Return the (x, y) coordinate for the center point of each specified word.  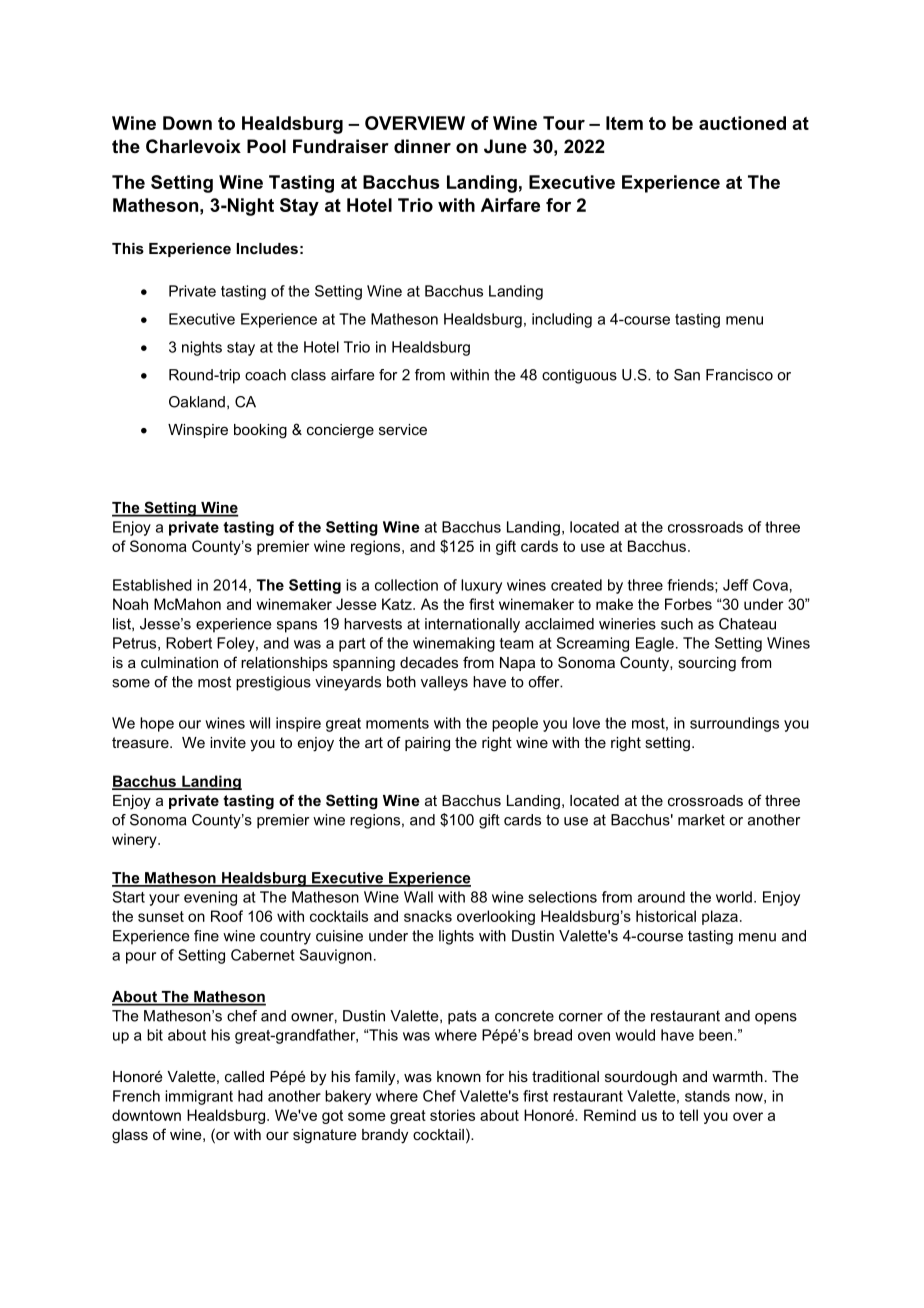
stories (452, 1115)
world (734, 897)
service (403, 429)
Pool (266, 146)
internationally (472, 625)
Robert (189, 643)
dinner (422, 146)
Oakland (197, 402)
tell (688, 1115)
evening (210, 898)
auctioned (742, 123)
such (677, 624)
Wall (418, 897)
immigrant (199, 1097)
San (687, 375)
